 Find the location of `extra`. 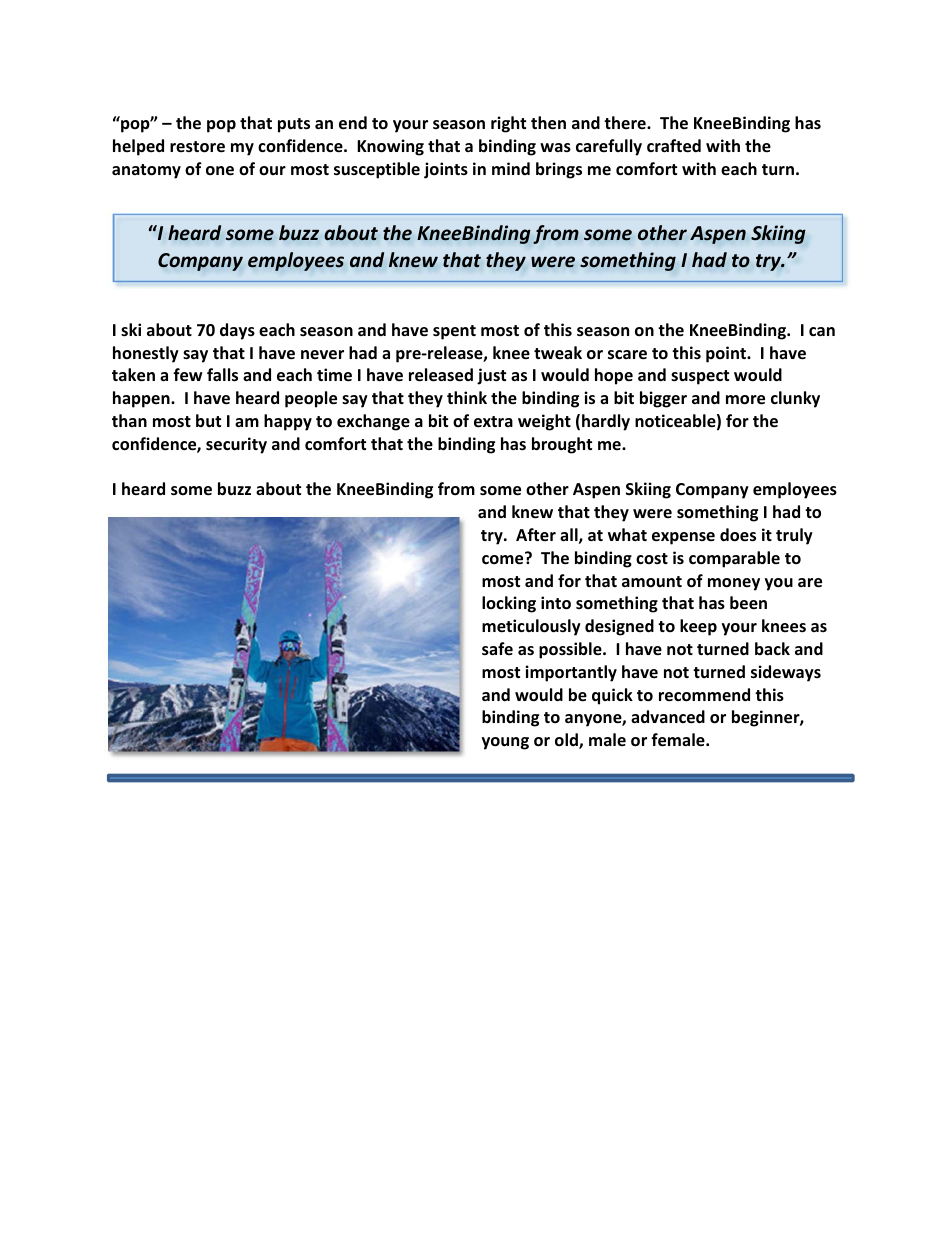

extra is located at coordinates (493, 422).
